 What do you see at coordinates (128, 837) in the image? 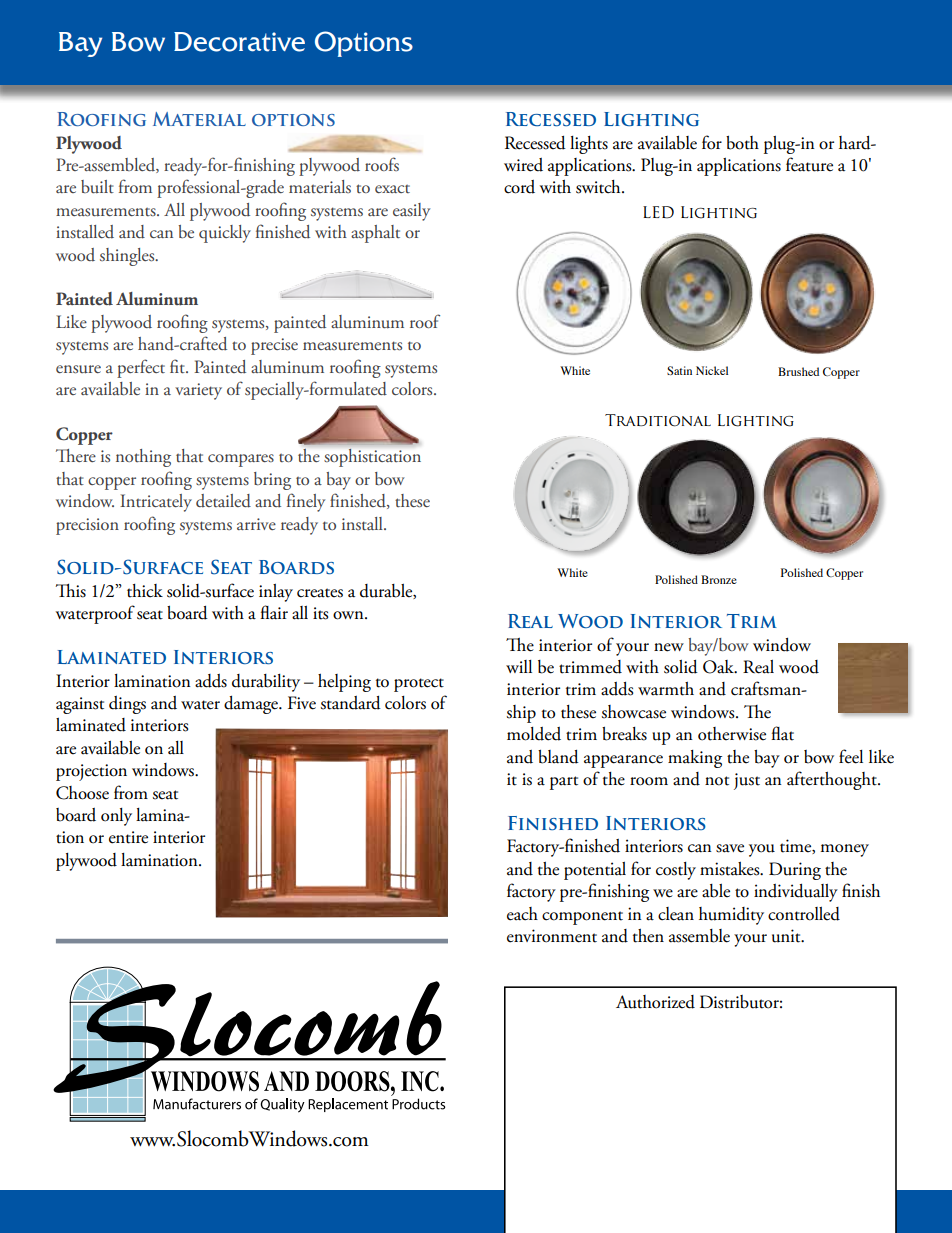
I see `entire` at bounding box center [128, 837].
